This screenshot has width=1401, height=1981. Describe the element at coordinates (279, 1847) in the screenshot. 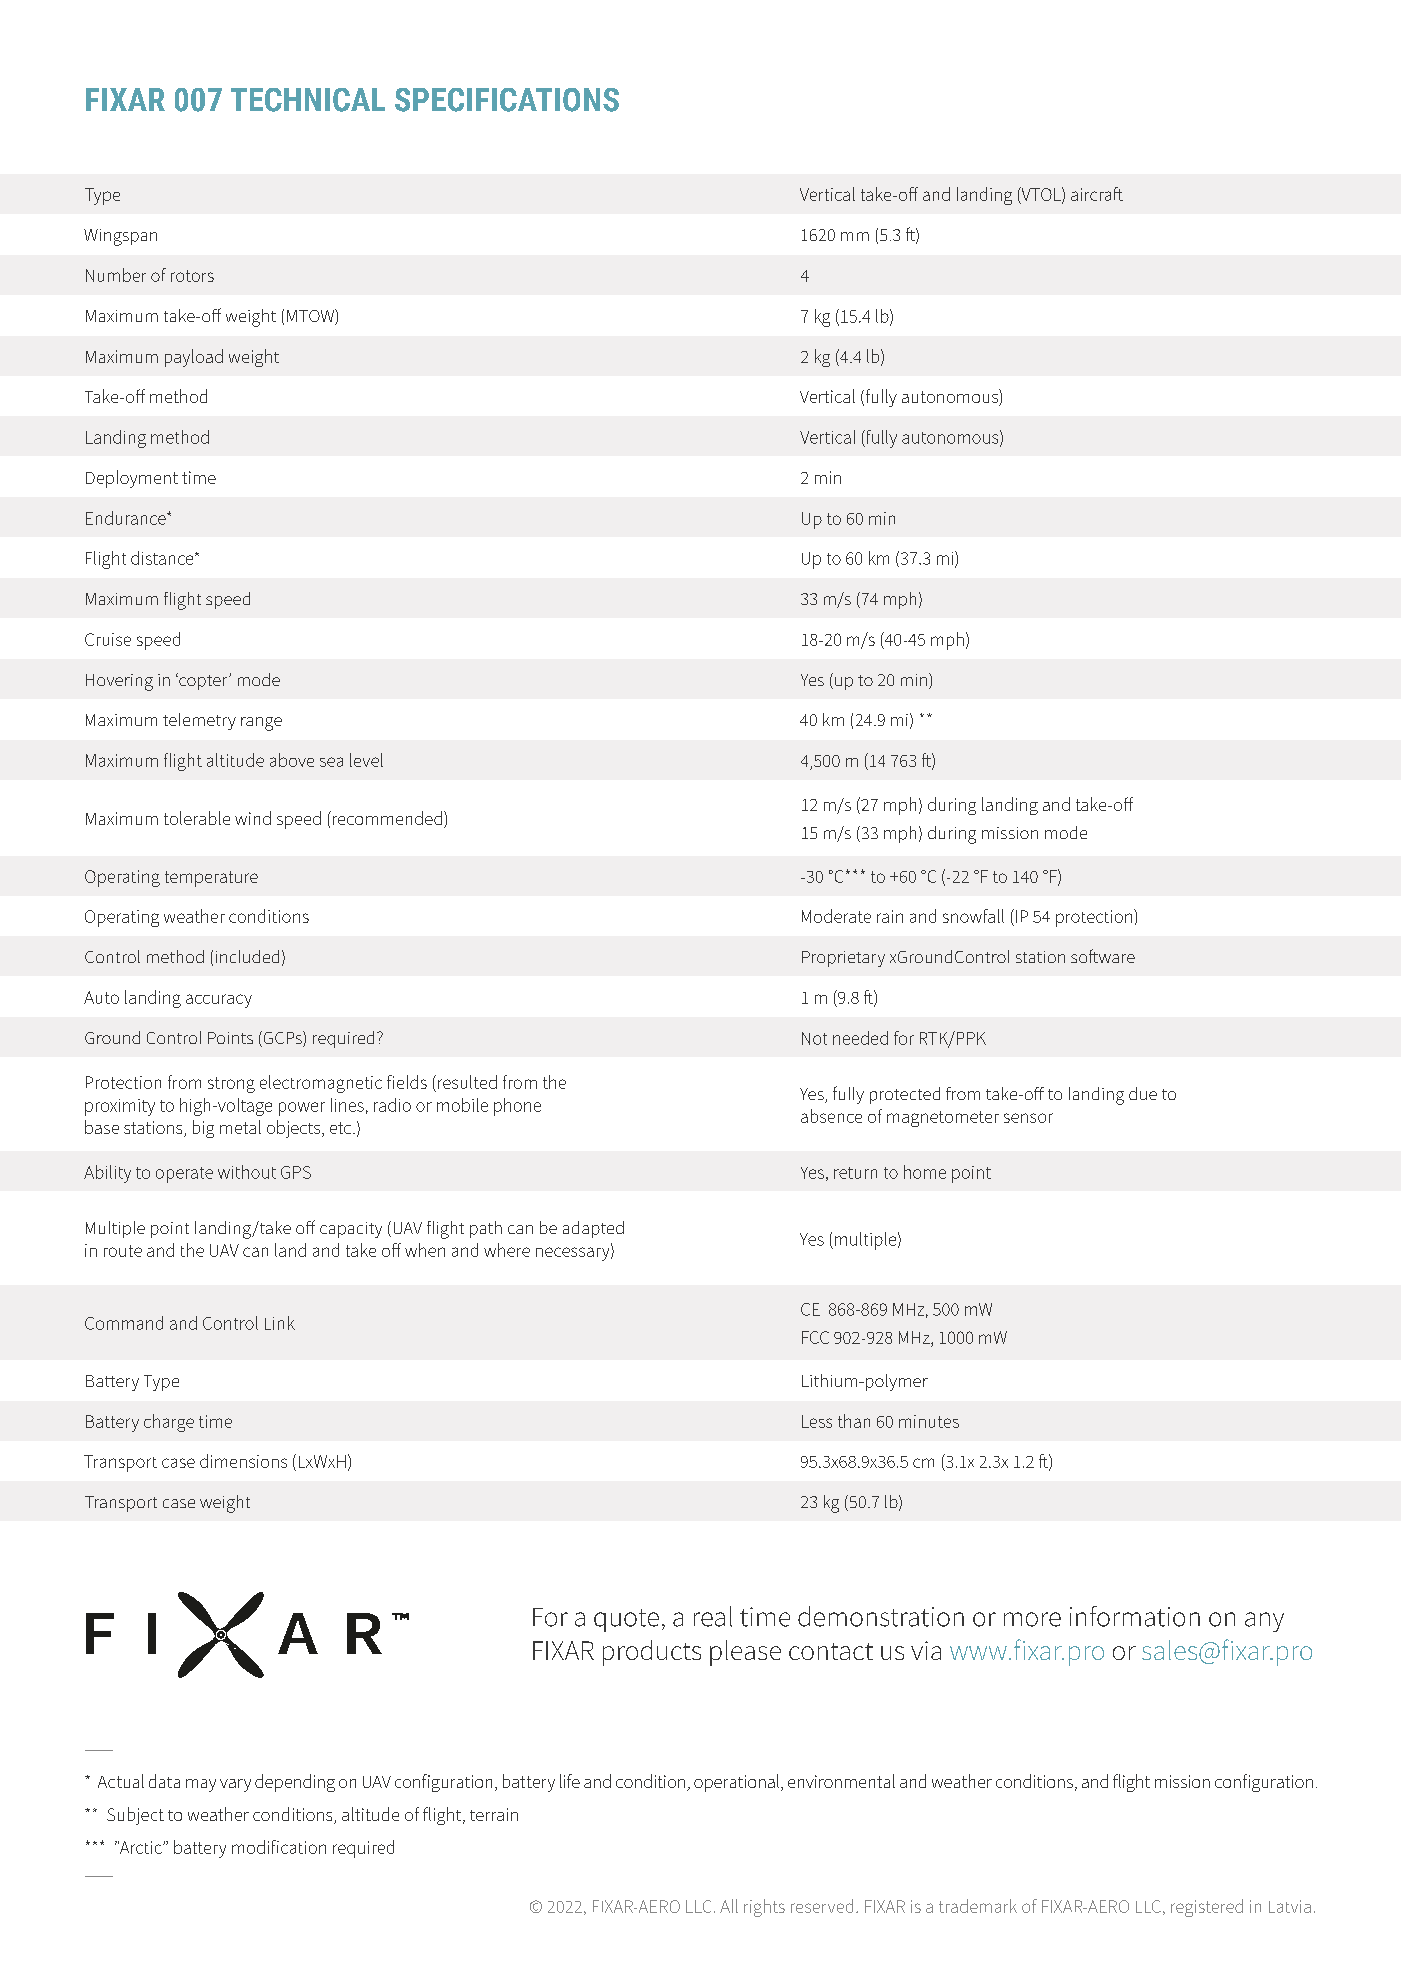

I see `modification` at that location.
